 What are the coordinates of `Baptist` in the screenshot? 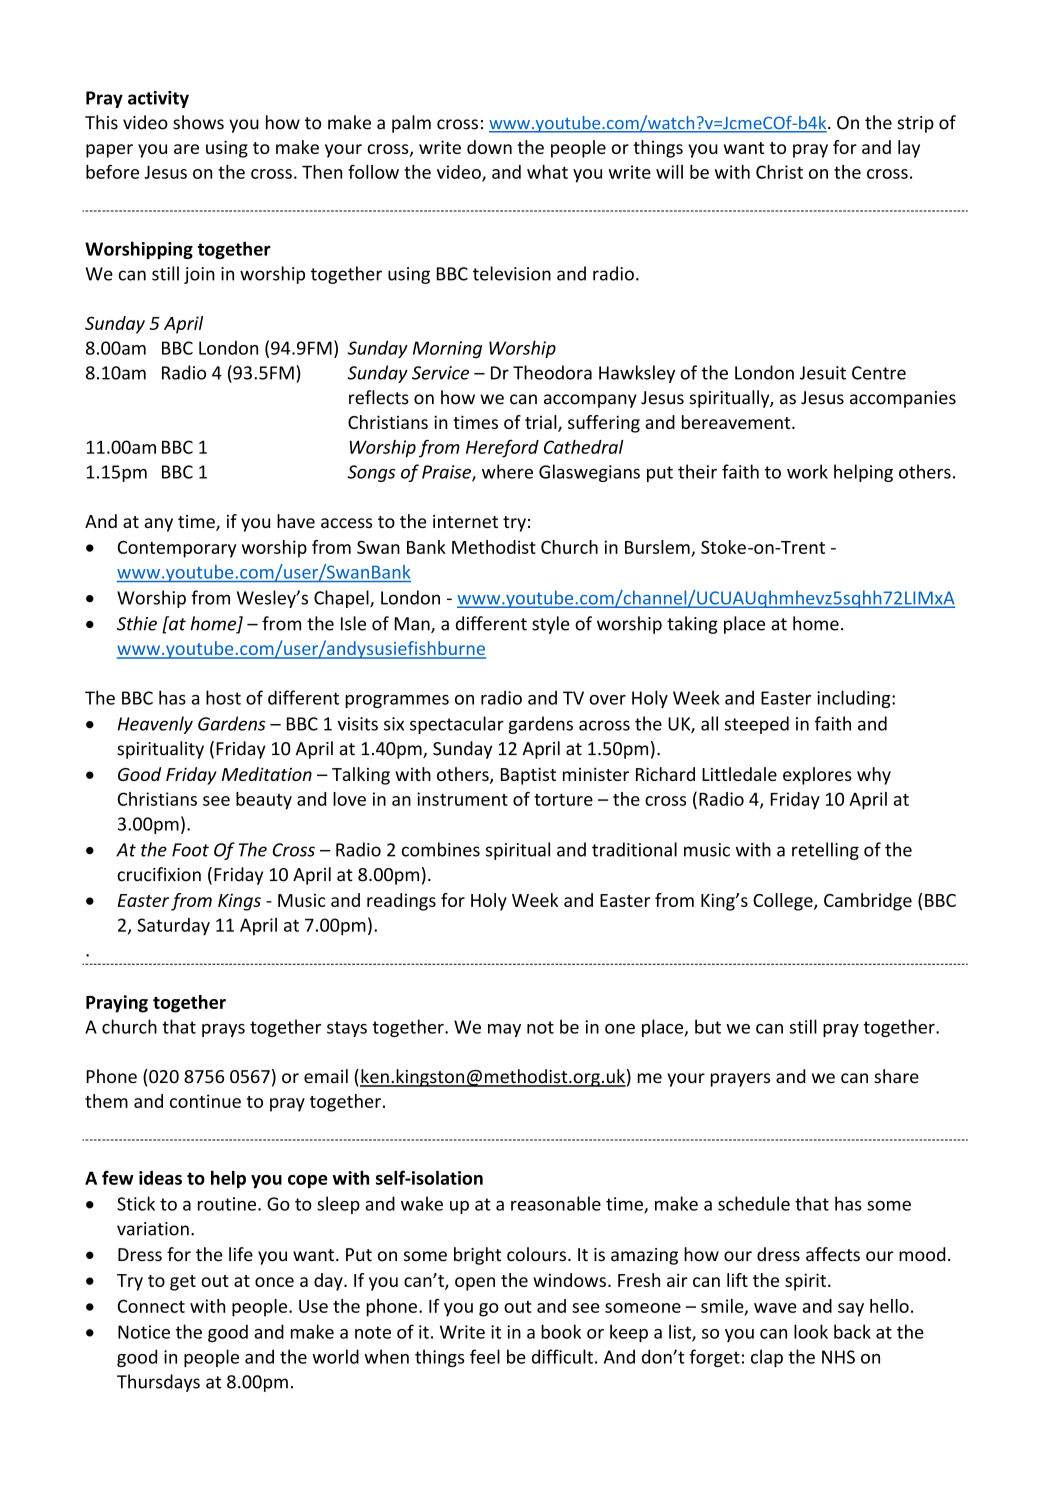 It's located at (528, 776).
